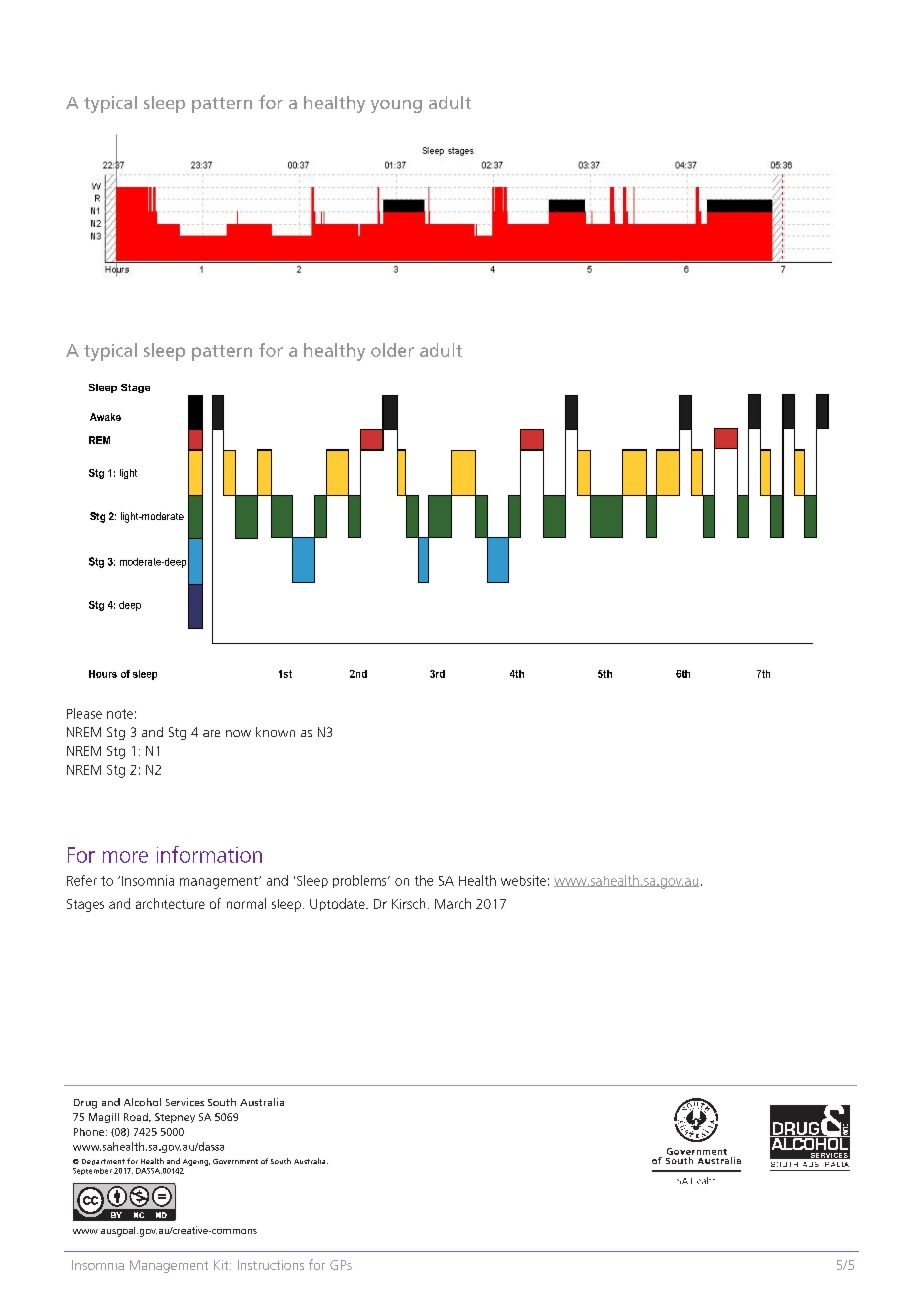  Describe the element at coordinates (271, 1265) in the screenshot. I see `Instructions` at that location.
